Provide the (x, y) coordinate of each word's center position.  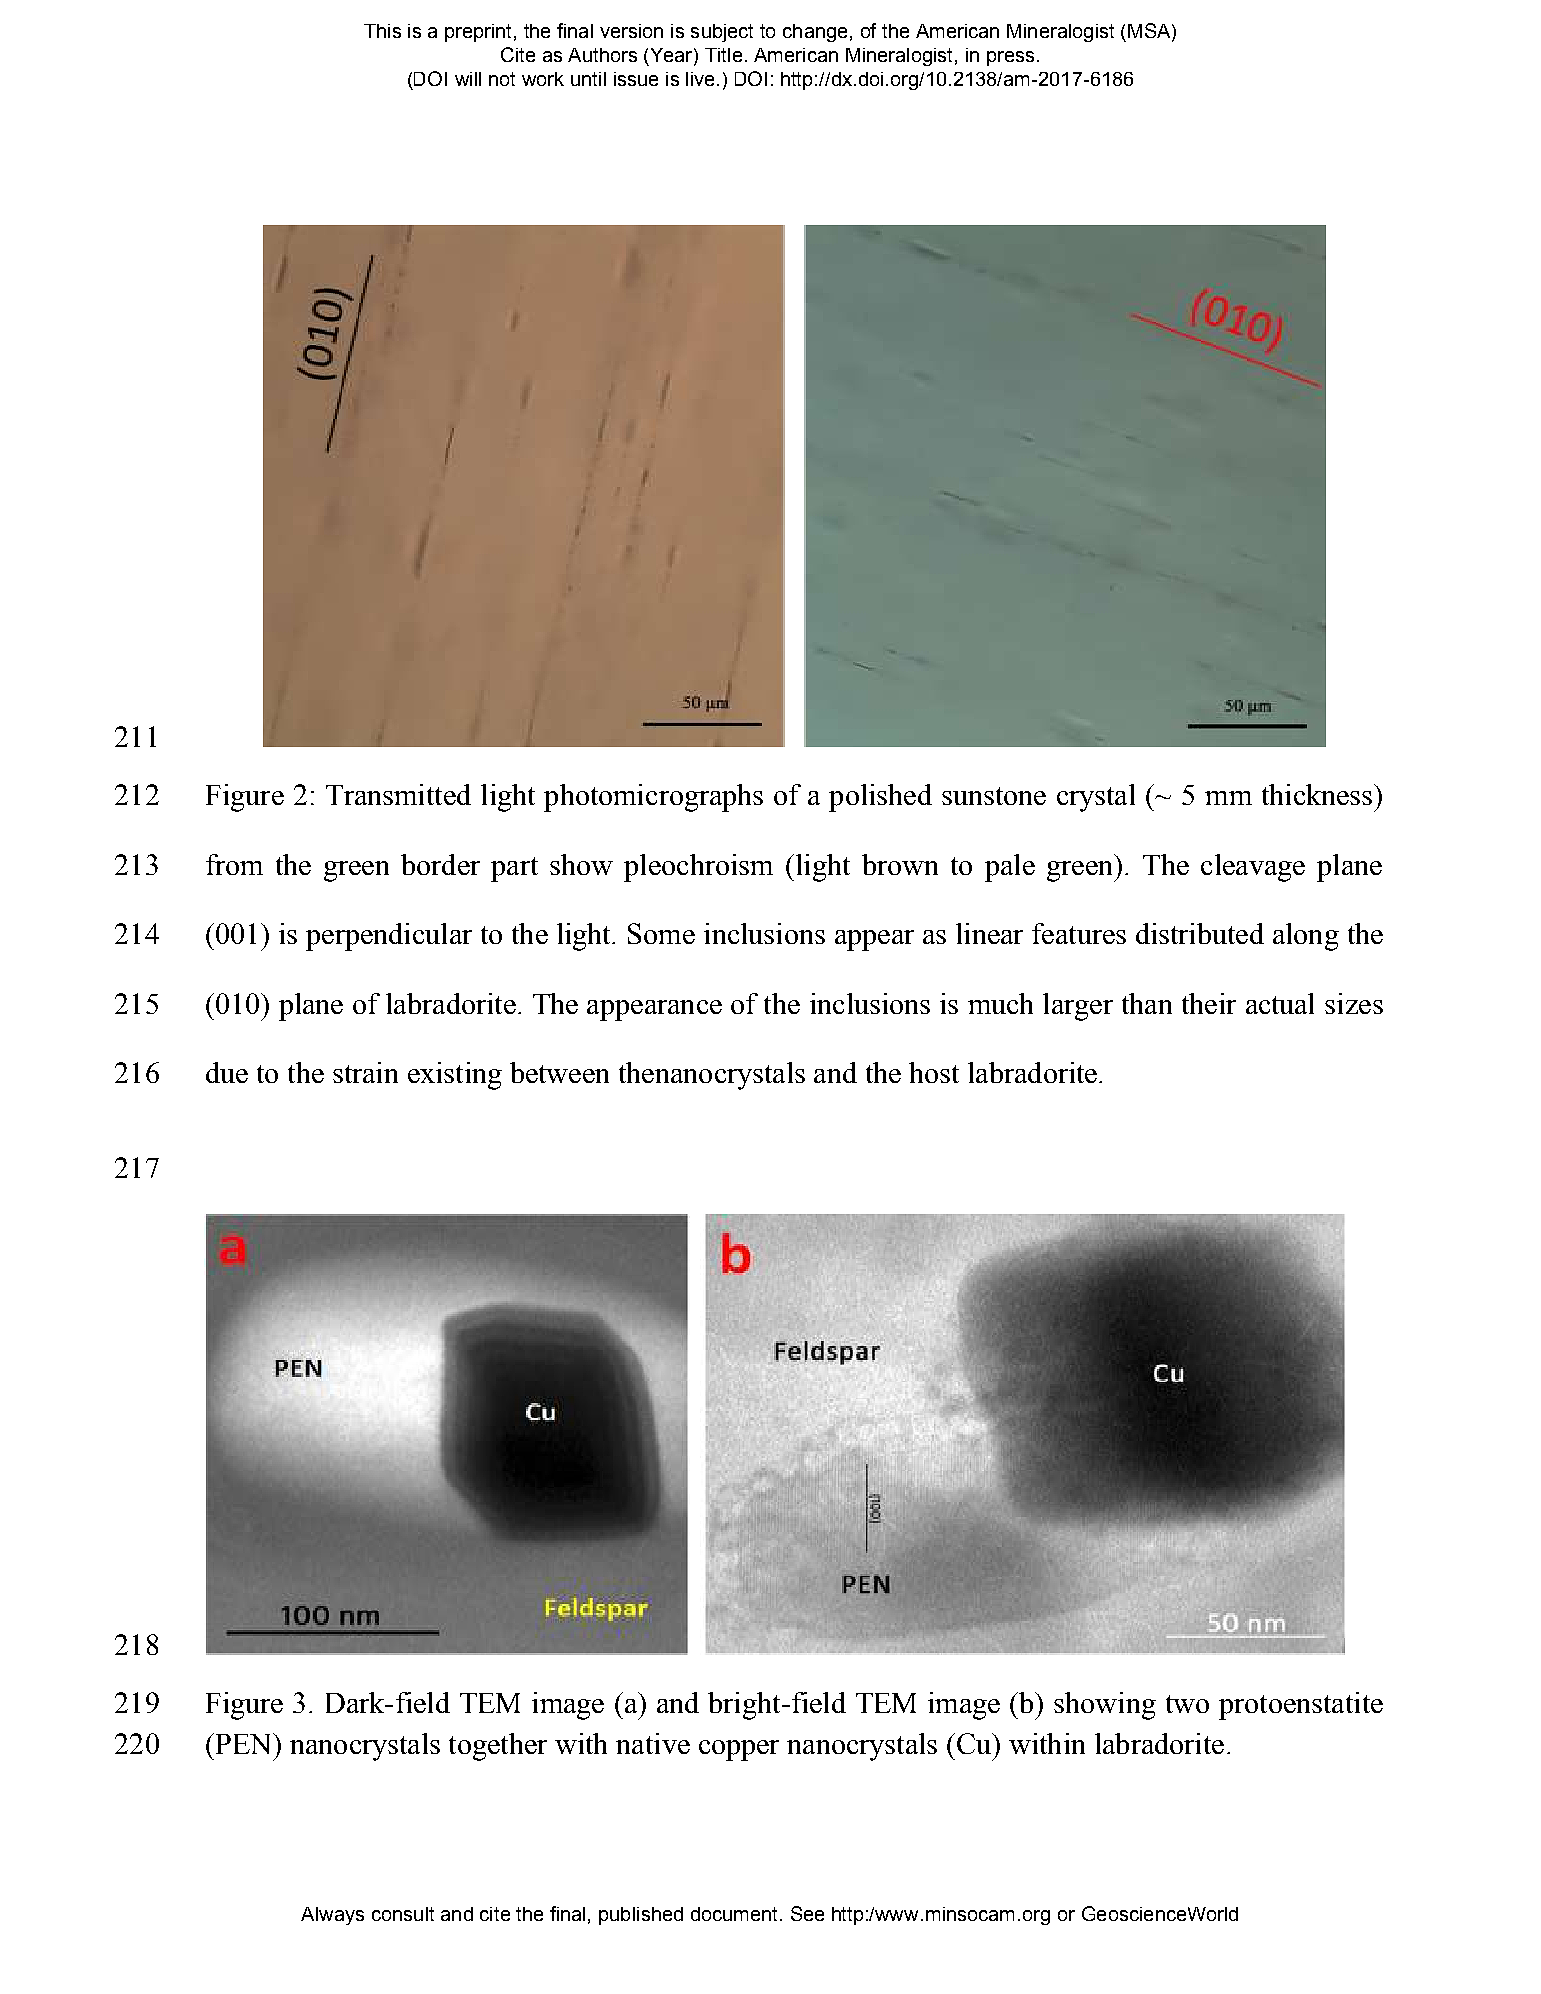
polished (880, 798)
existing (455, 1076)
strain (365, 1072)
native (653, 1743)
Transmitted (398, 794)
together (498, 1747)
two (1187, 1704)
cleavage (1253, 868)
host (934, 1072)
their (1209, 1003)
